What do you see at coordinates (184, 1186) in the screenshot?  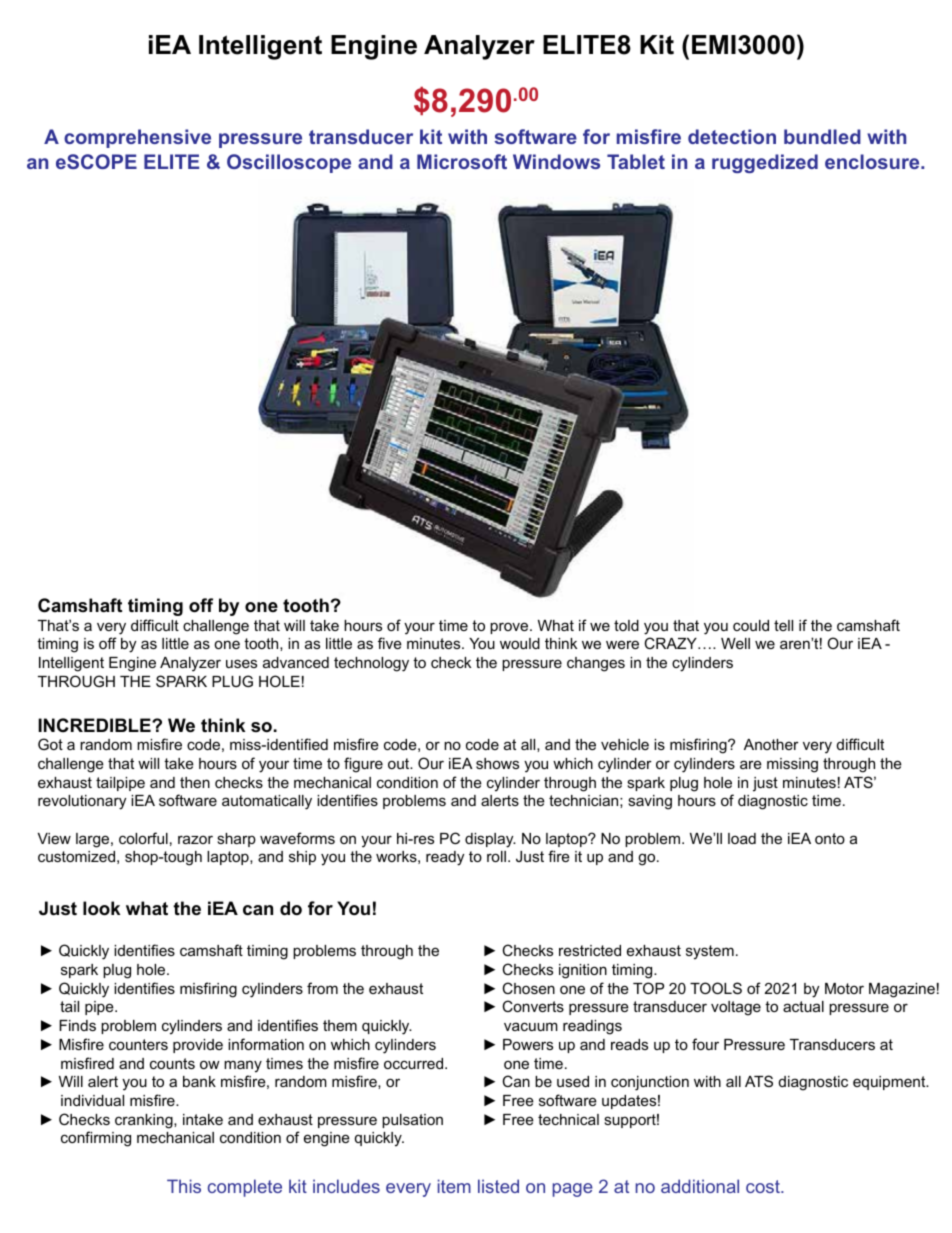 I see `This` at bounding box center [184, 1186].
